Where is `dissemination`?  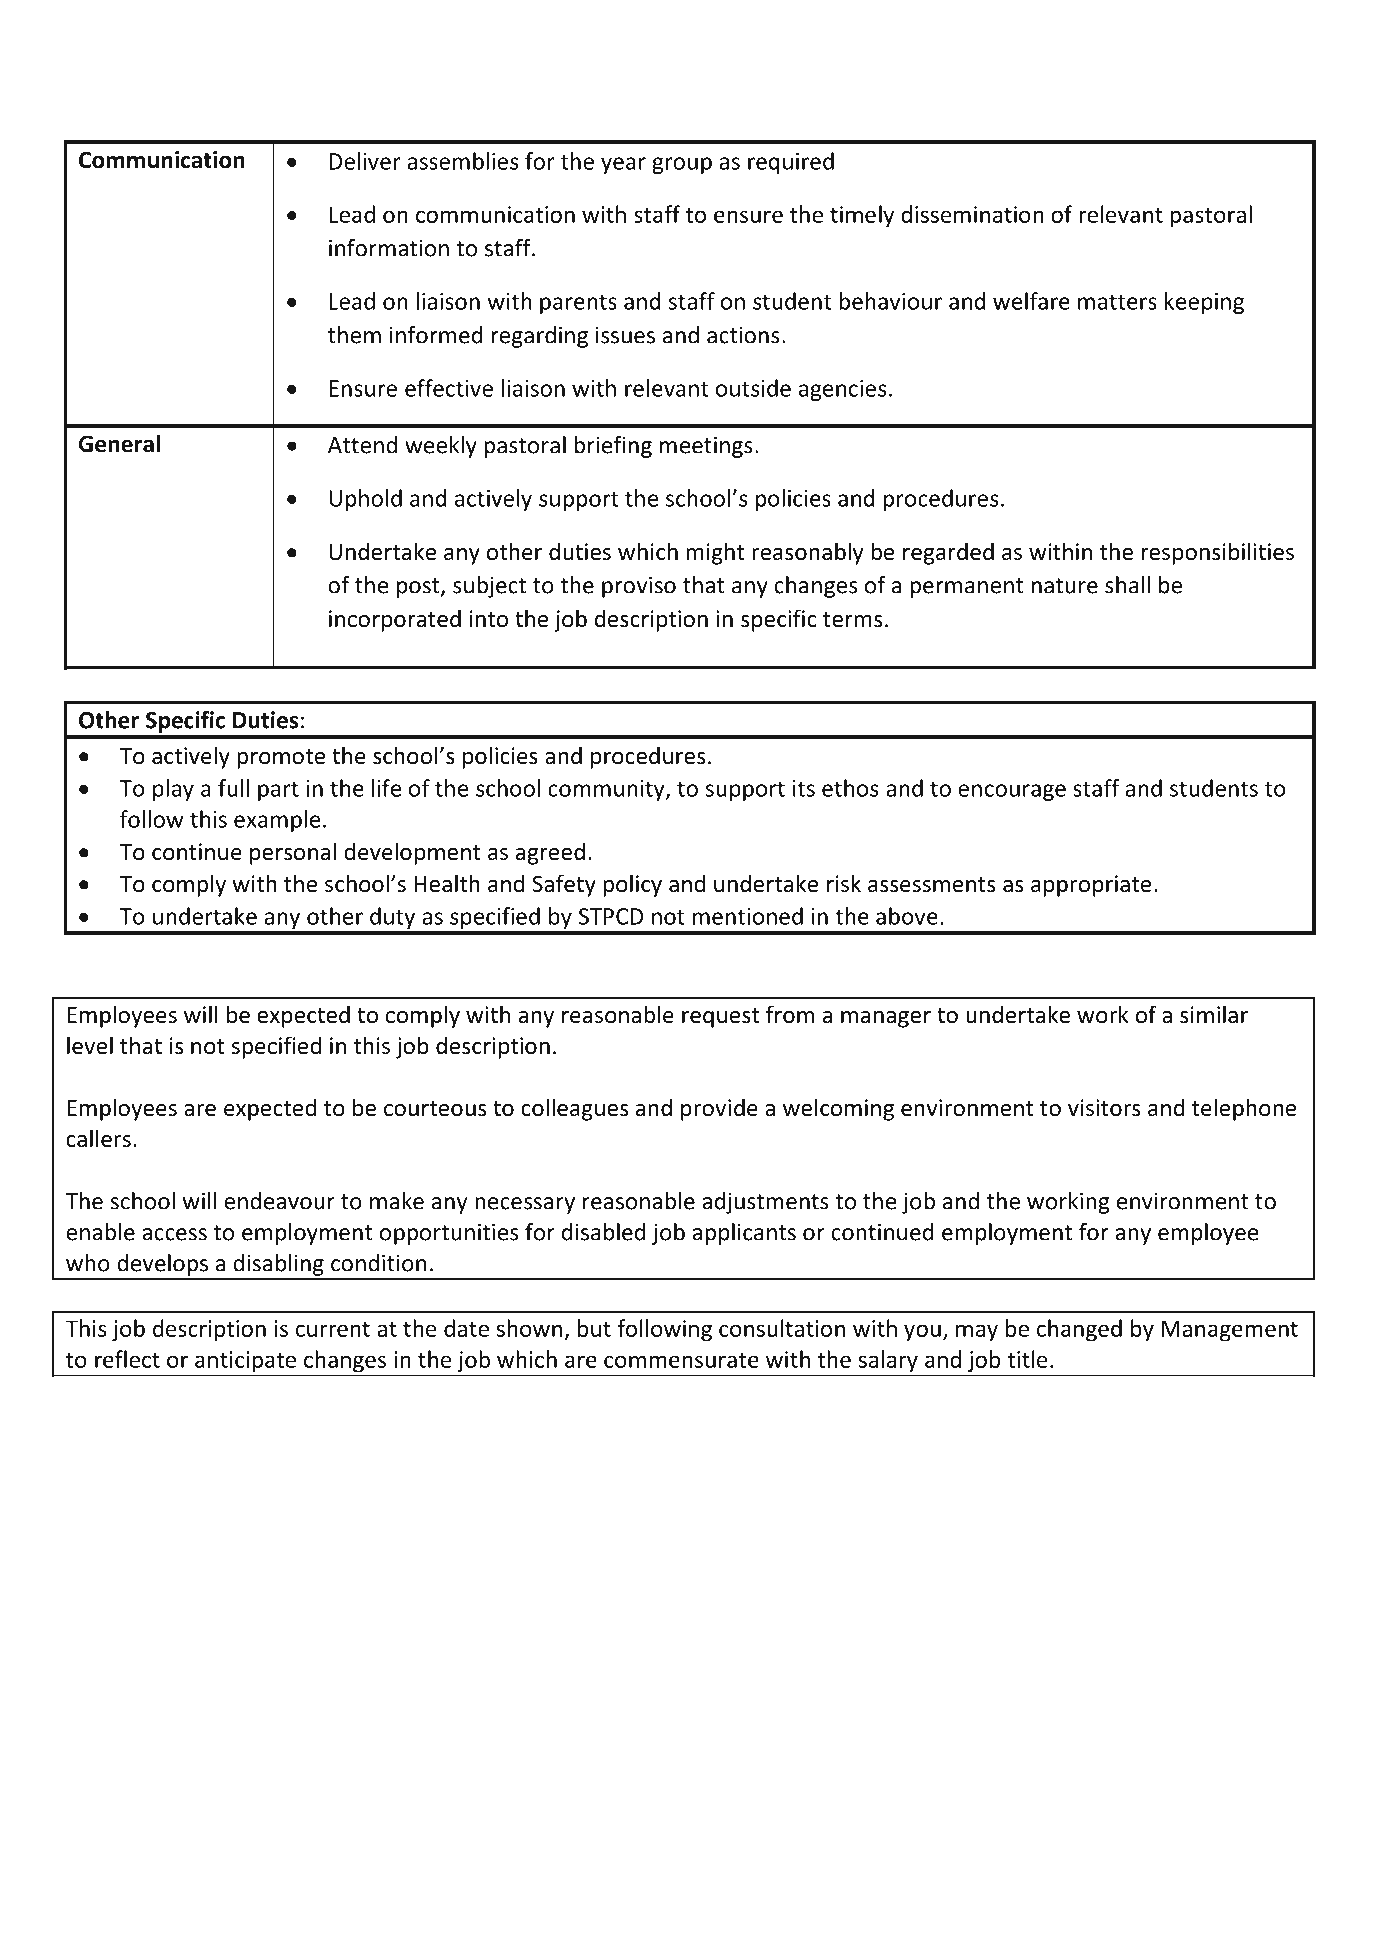
dissemination is located at coordinates (972, 214).
